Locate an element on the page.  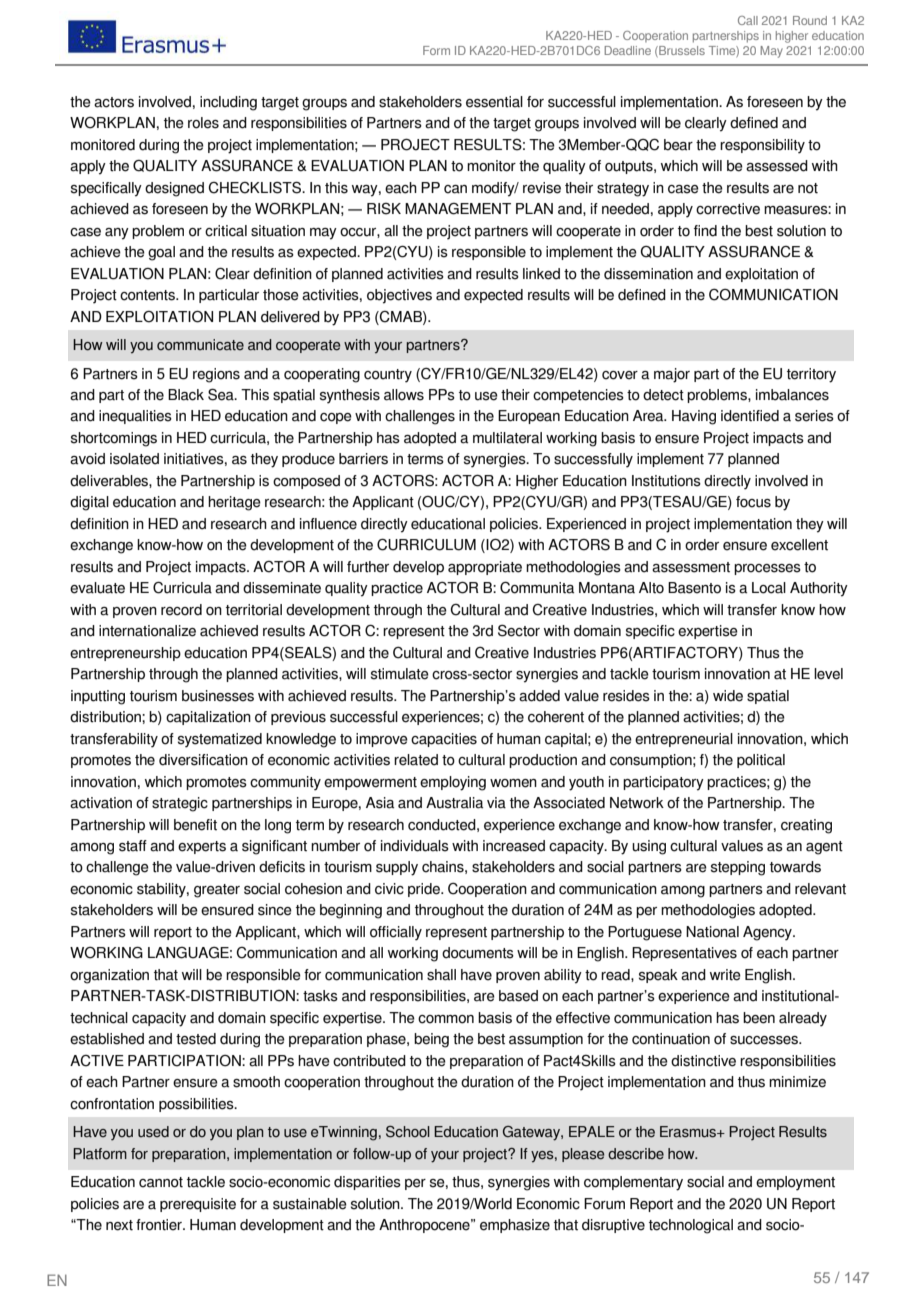
objectives is located at coordinates (399, 296).
